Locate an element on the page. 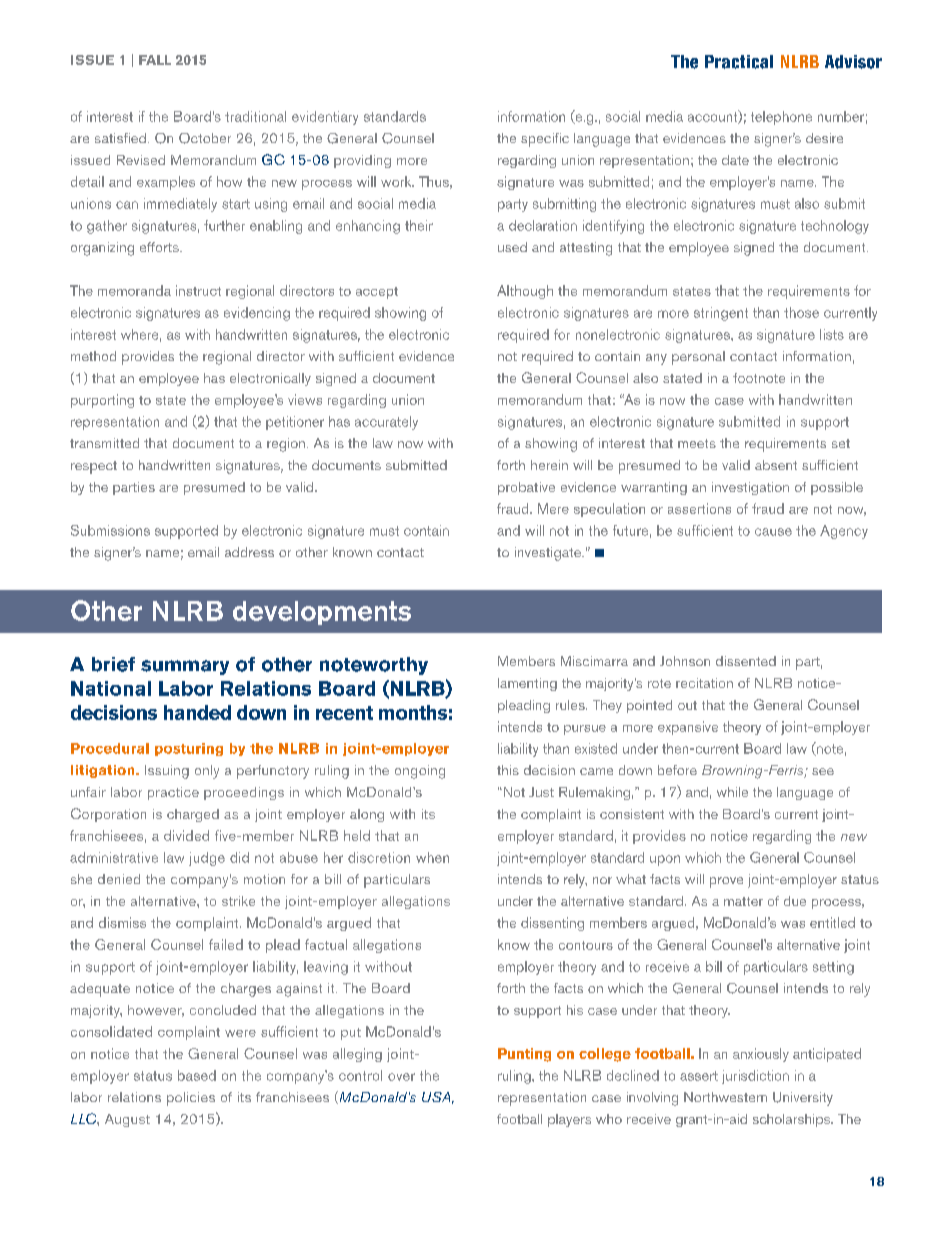 Image resolution: width=952 pixels, height=1233 pixels. FALL is located at coordinates (155, 60).
